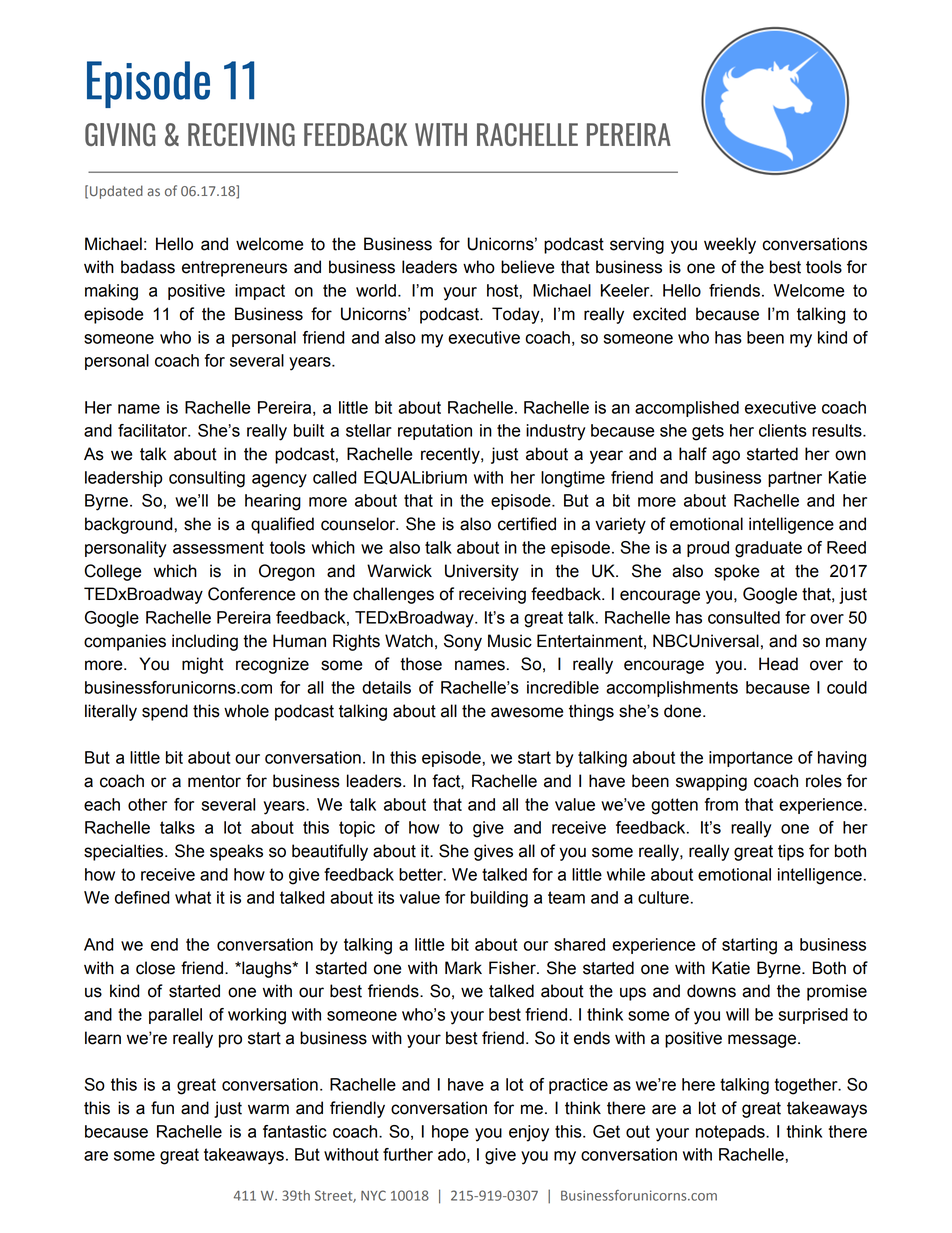 This screenshot has height=1233, width=952. Describe the element at coordinates (527, 267) in the screenshot. I see `believe` at that location.
